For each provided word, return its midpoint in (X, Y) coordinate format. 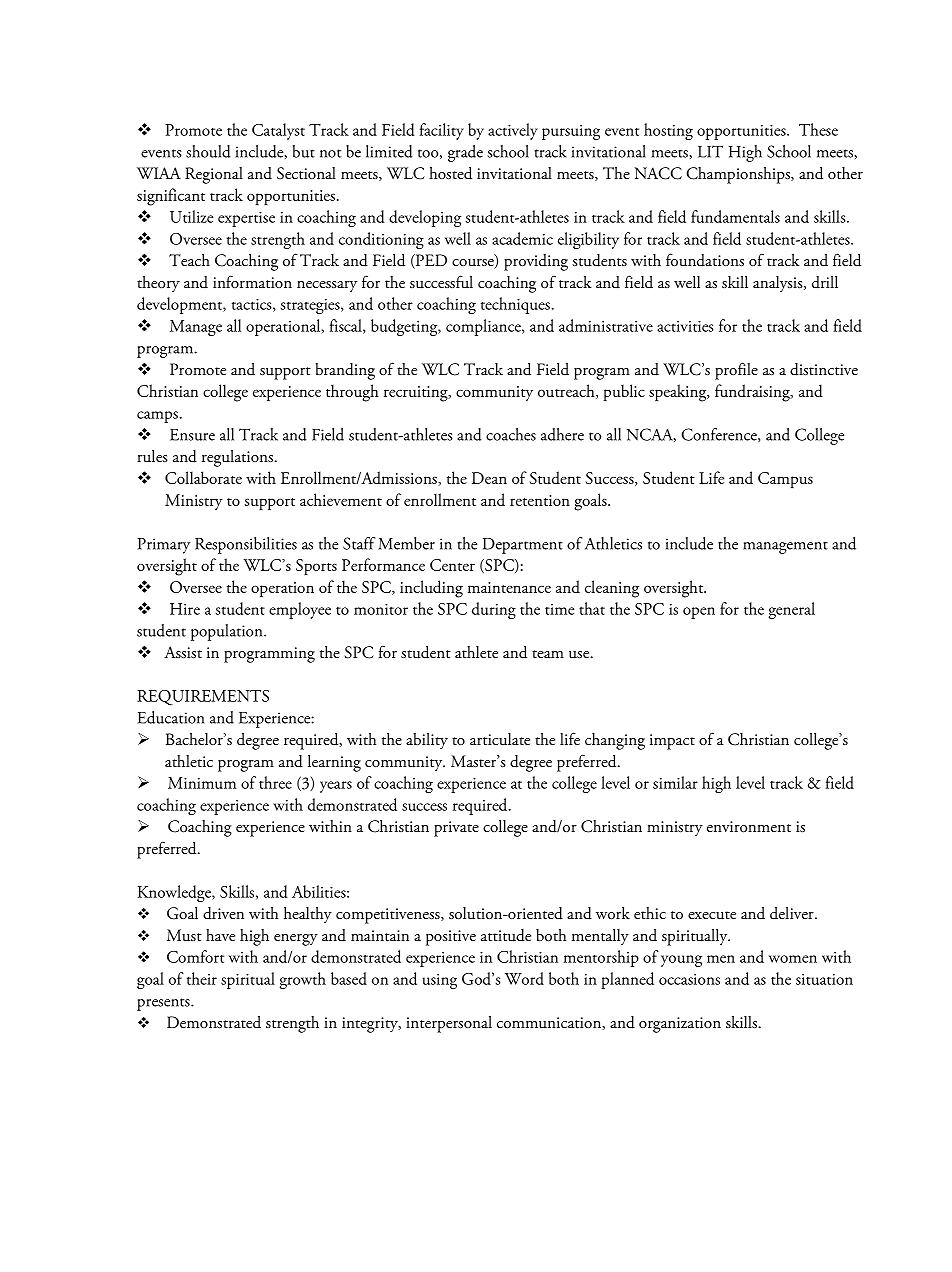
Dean (489, 478)
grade (465, 153)
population (228, 632)
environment (749, 826)
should (208, 151)
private (456, 829)
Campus (785, 480)
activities (685, 326)
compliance (484, 327)
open (699, 613)
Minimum (202, 783)
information (252, 281)
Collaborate (203, 477)
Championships (739, 175)
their (202, 978)
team (548, 654)
